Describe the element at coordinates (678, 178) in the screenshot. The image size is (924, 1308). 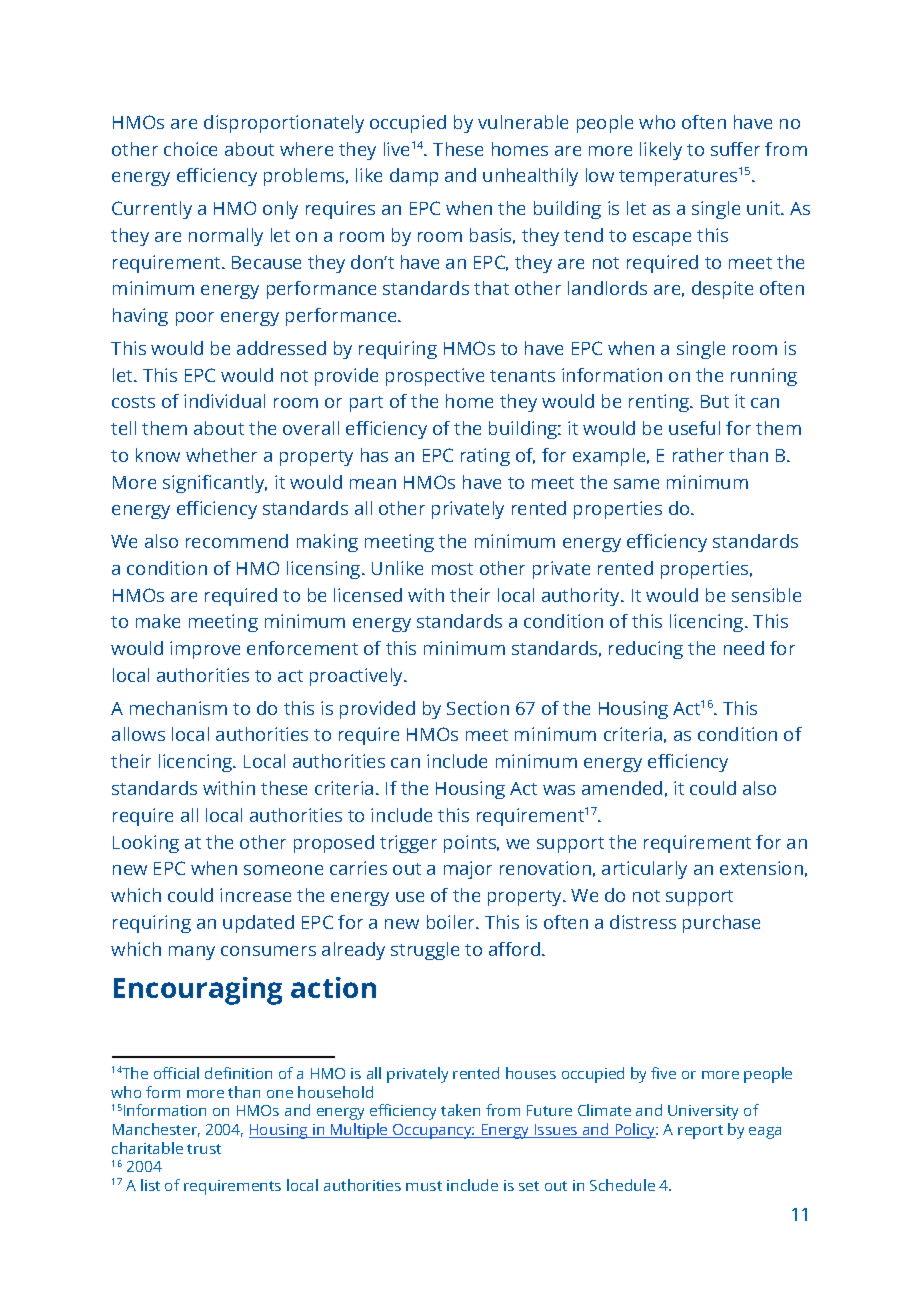
I see `temperatures` at that location.
